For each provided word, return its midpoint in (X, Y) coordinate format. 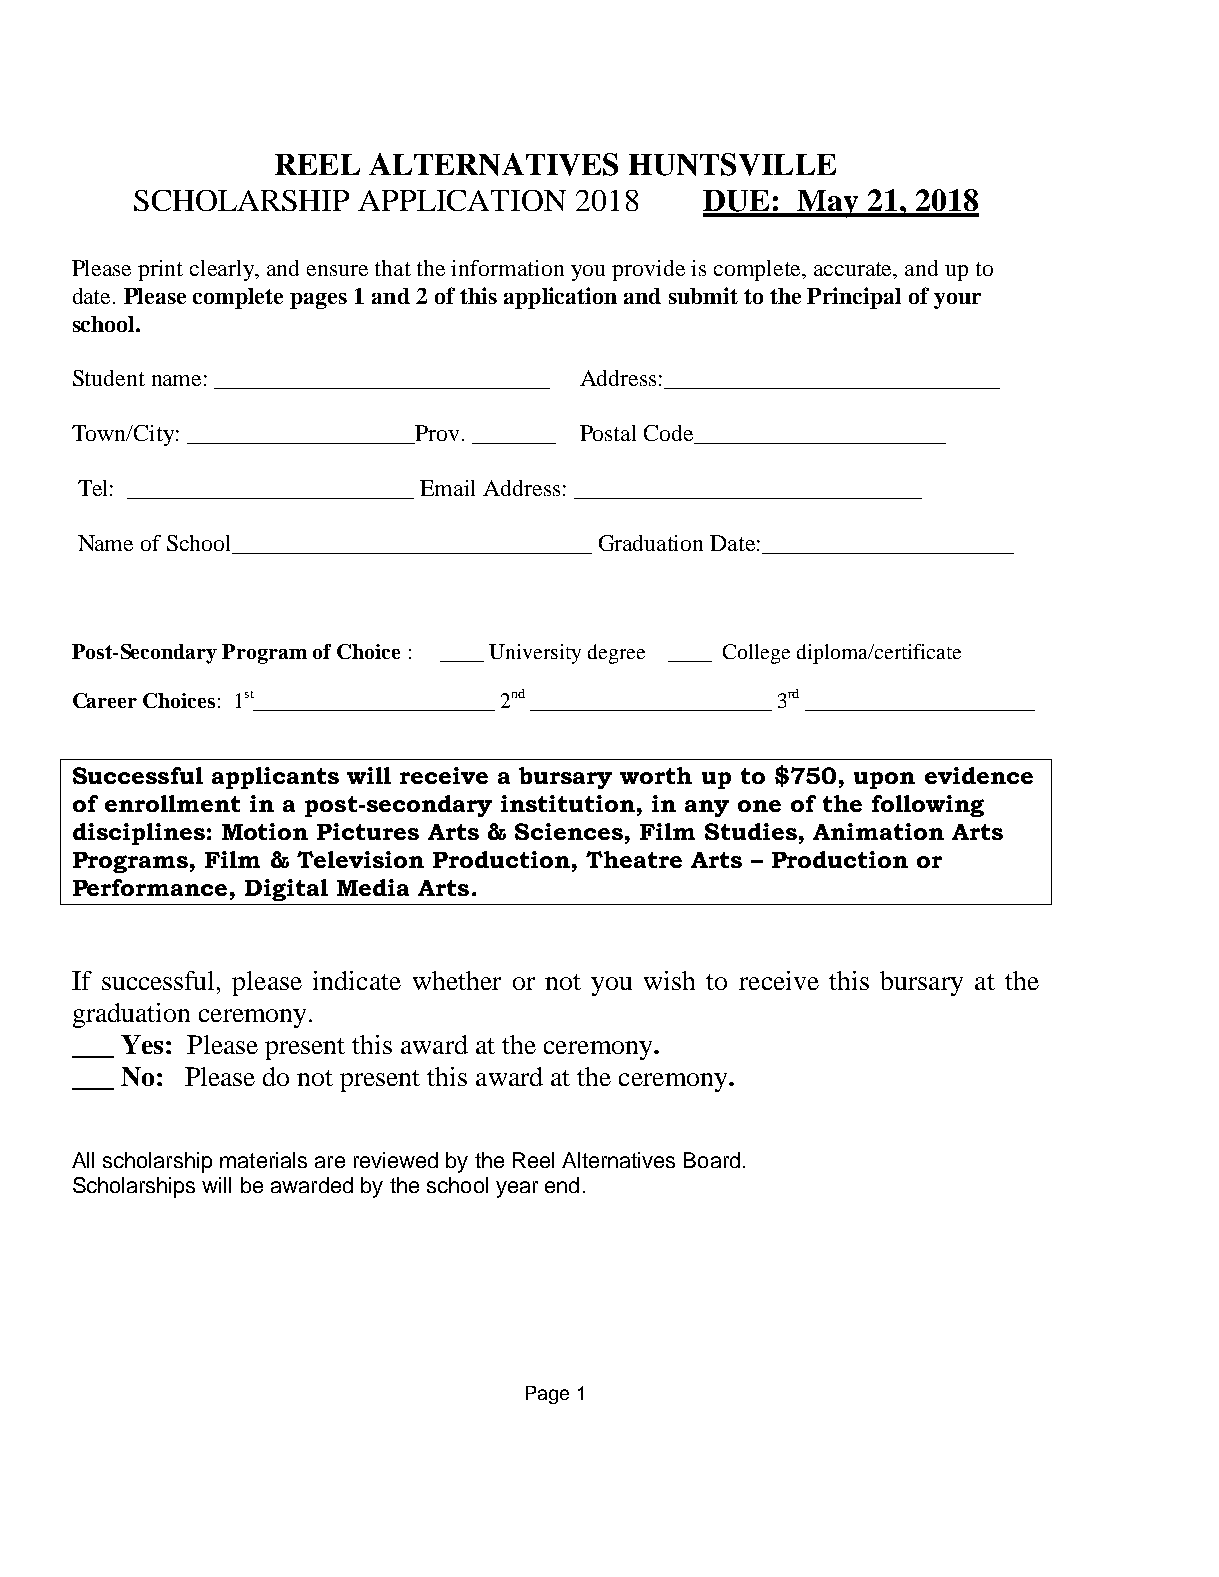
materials (263, 1160)
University (535, 654)
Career (105, 700)
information (507, 268)
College (756, 654)
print (160, 270)
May (828, 204)
